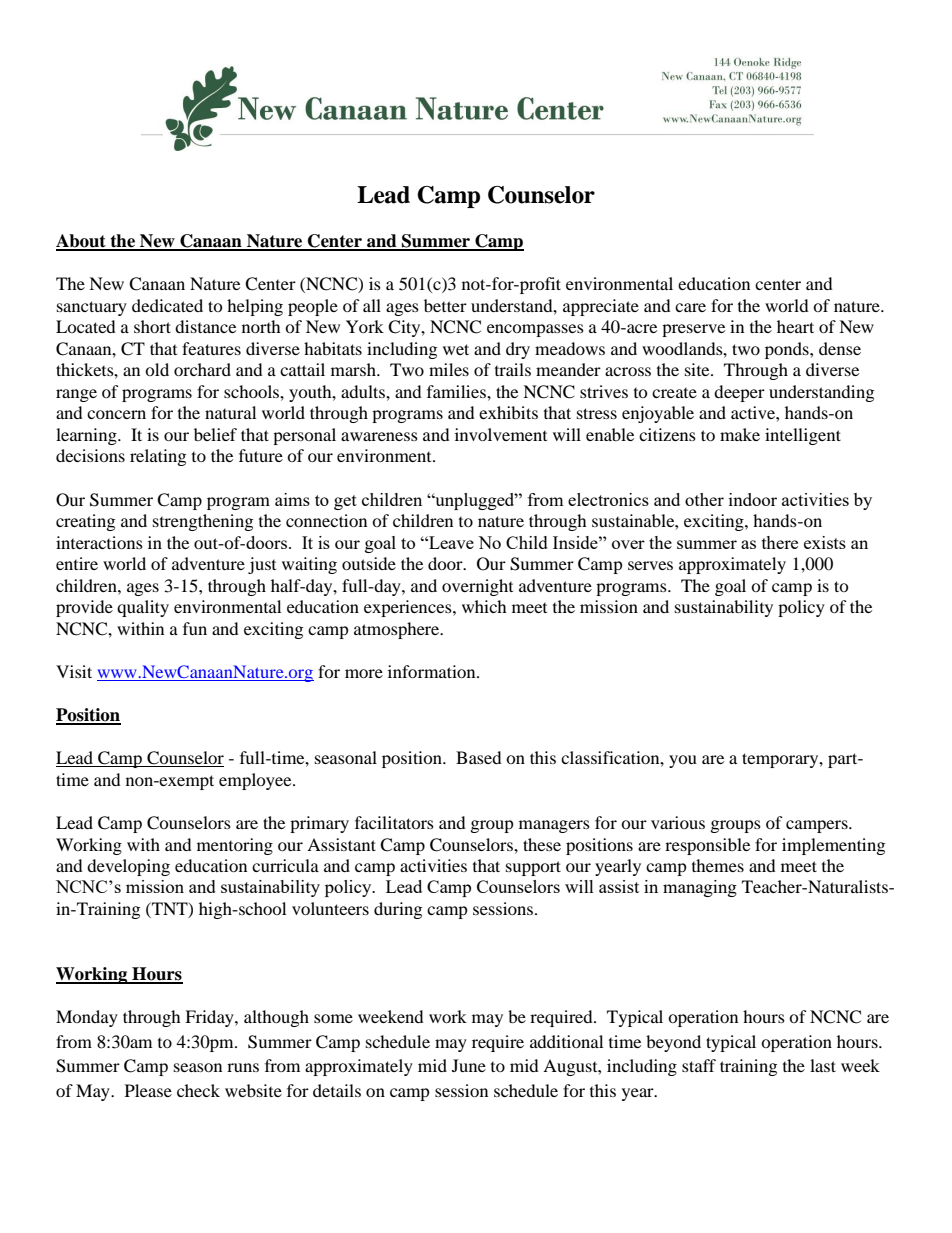 The height and width of the image is (1233, 952). Describe the element at coordinates (445, 305) in the image. I see `better` at that location.
